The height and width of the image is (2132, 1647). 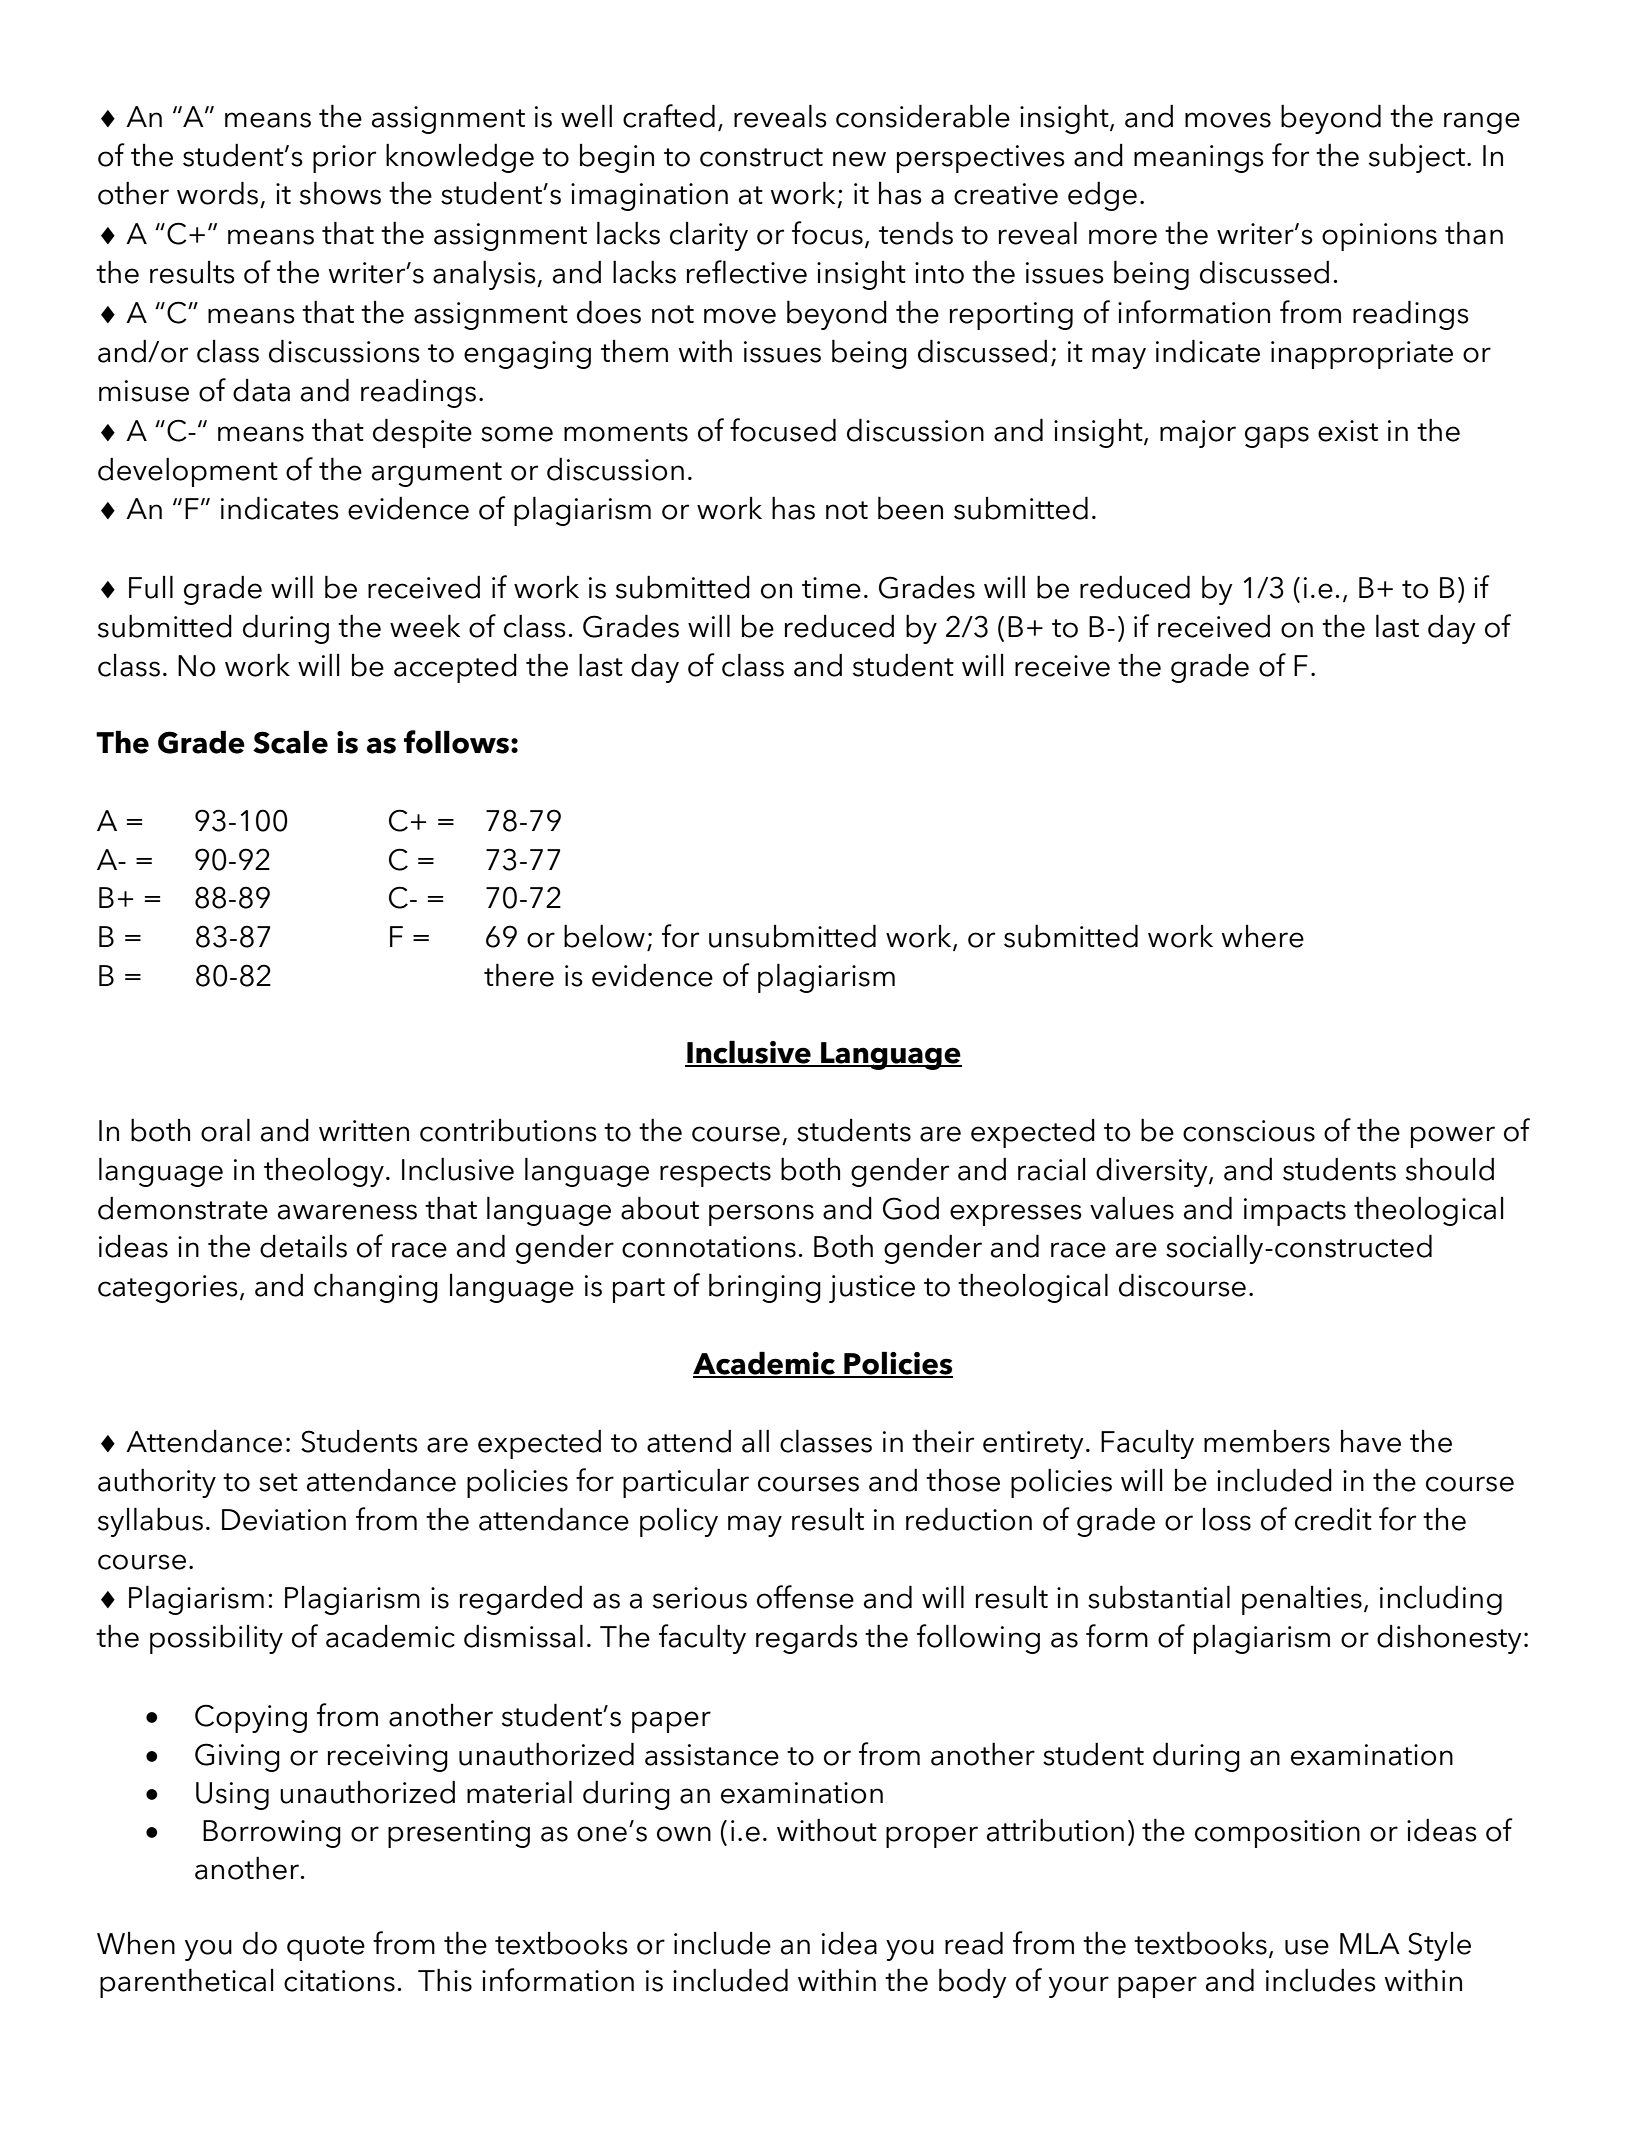 What do you see at coordinates (859, 159) in the image?
I see `new` at bounding box center [859, 159].
